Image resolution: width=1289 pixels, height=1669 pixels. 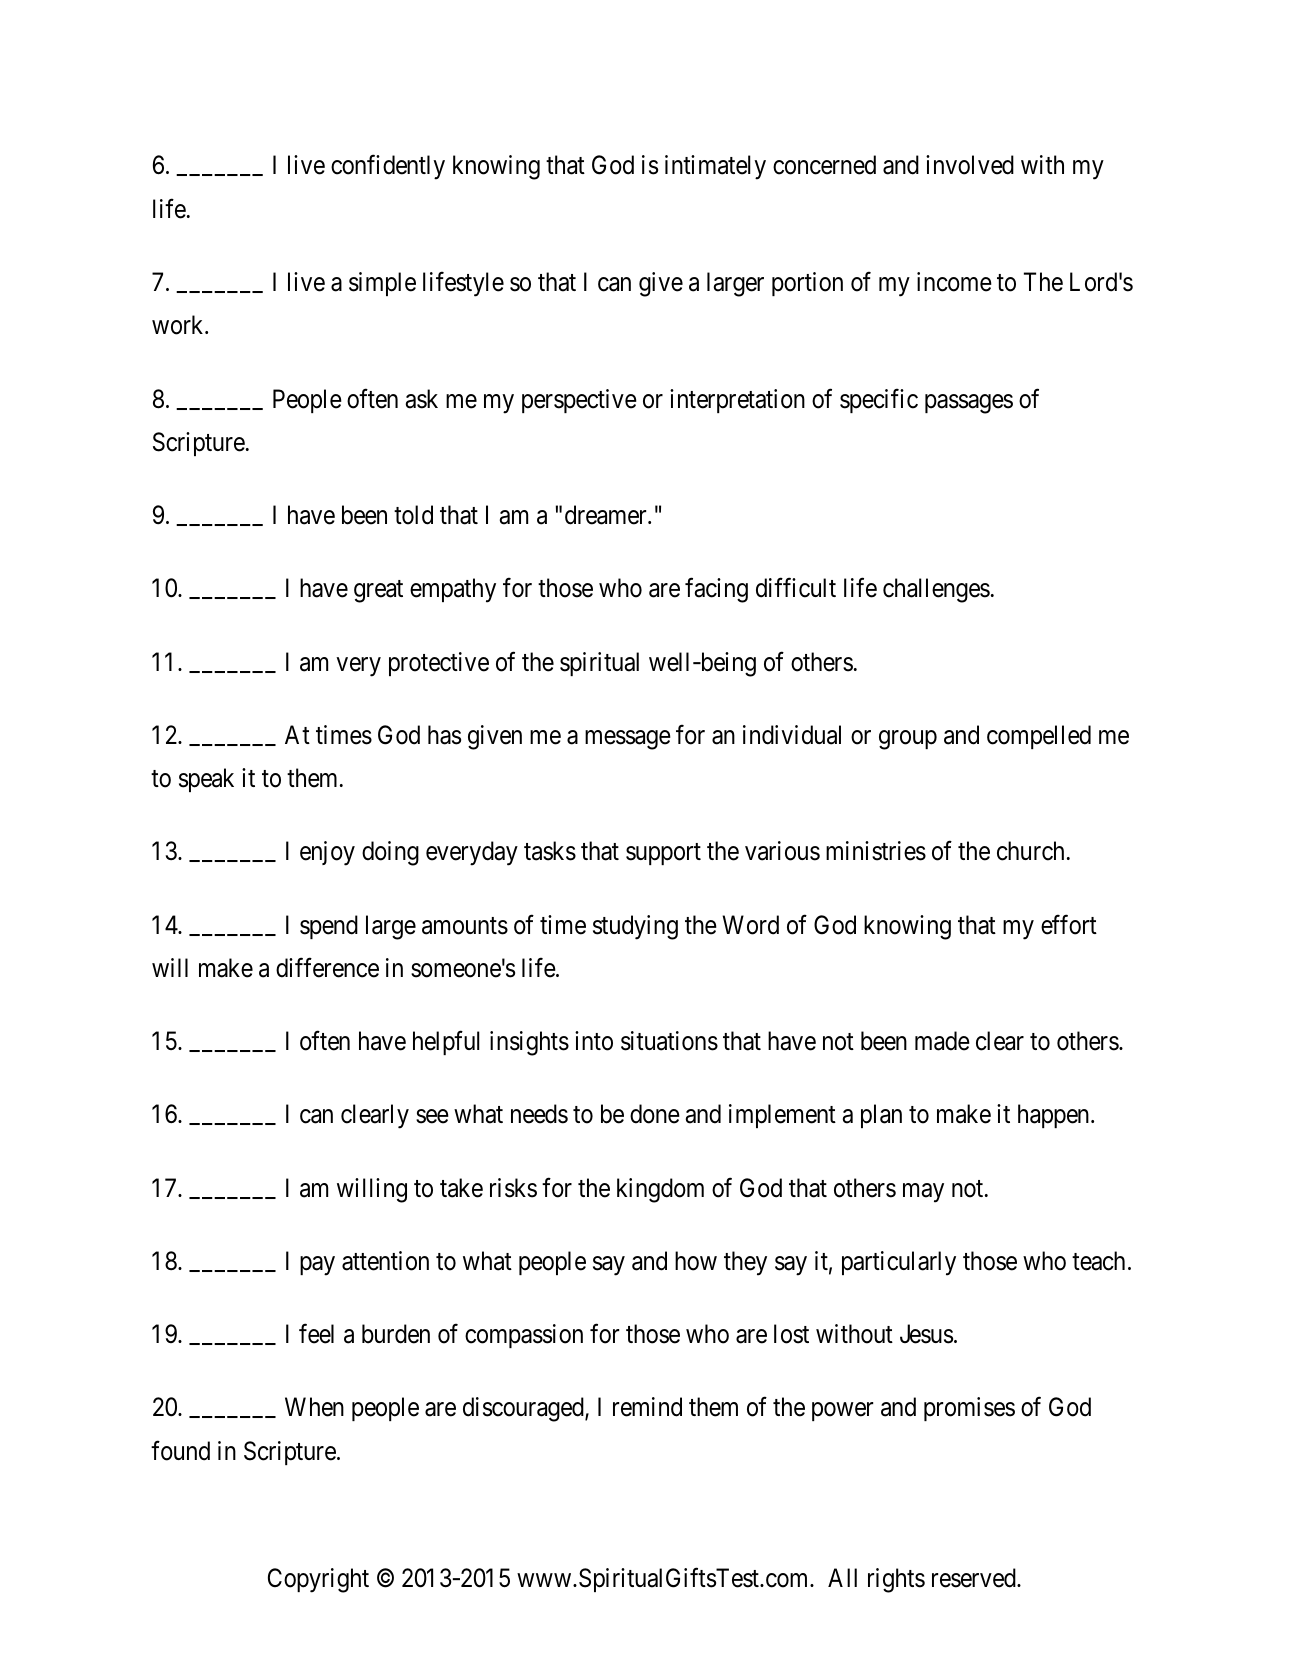 What do you see at coordinates (378, 592) in the screenshot?
I see `great` at bounding box center [378, 592].
